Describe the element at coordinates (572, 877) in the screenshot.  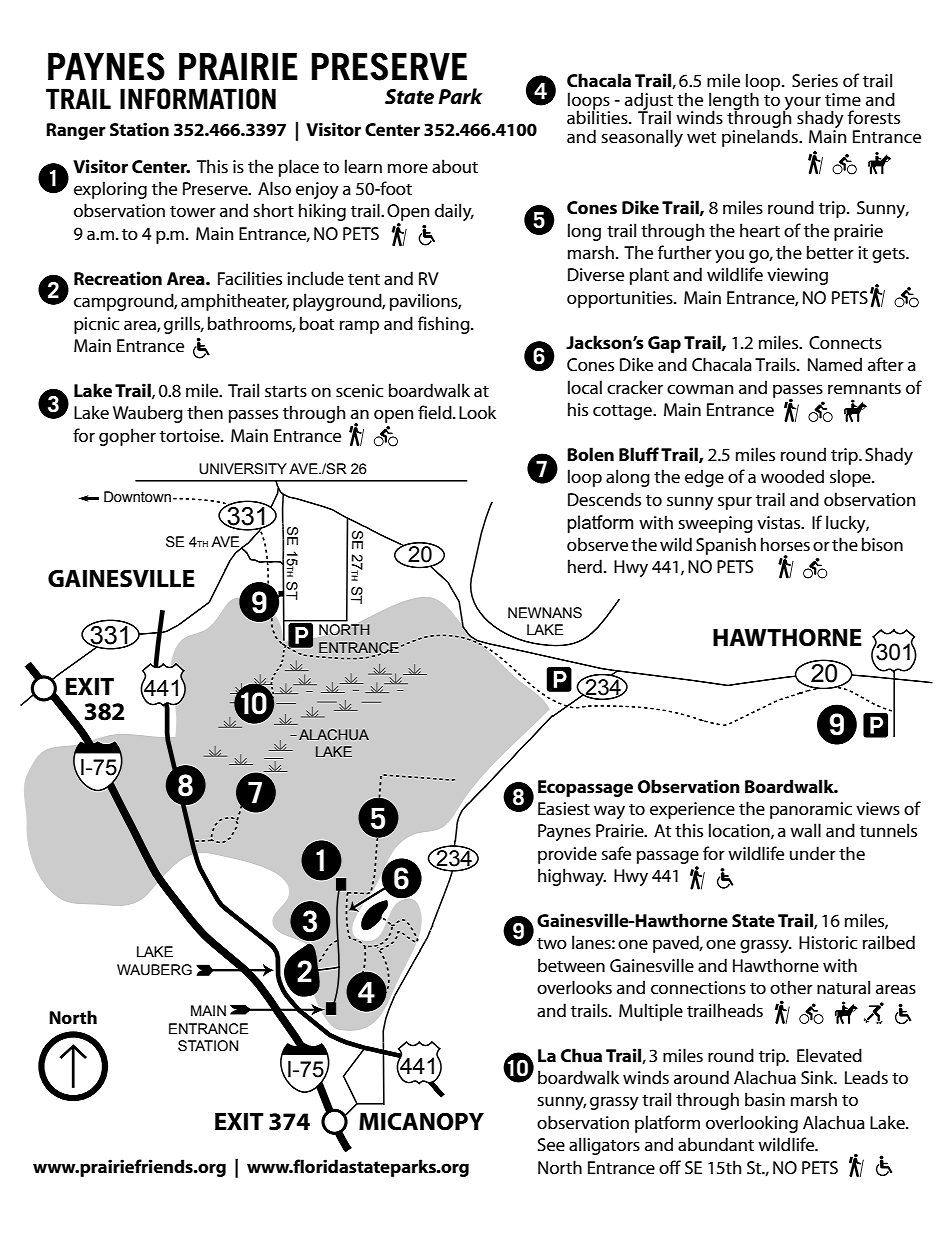
I see `highway` at that location.
